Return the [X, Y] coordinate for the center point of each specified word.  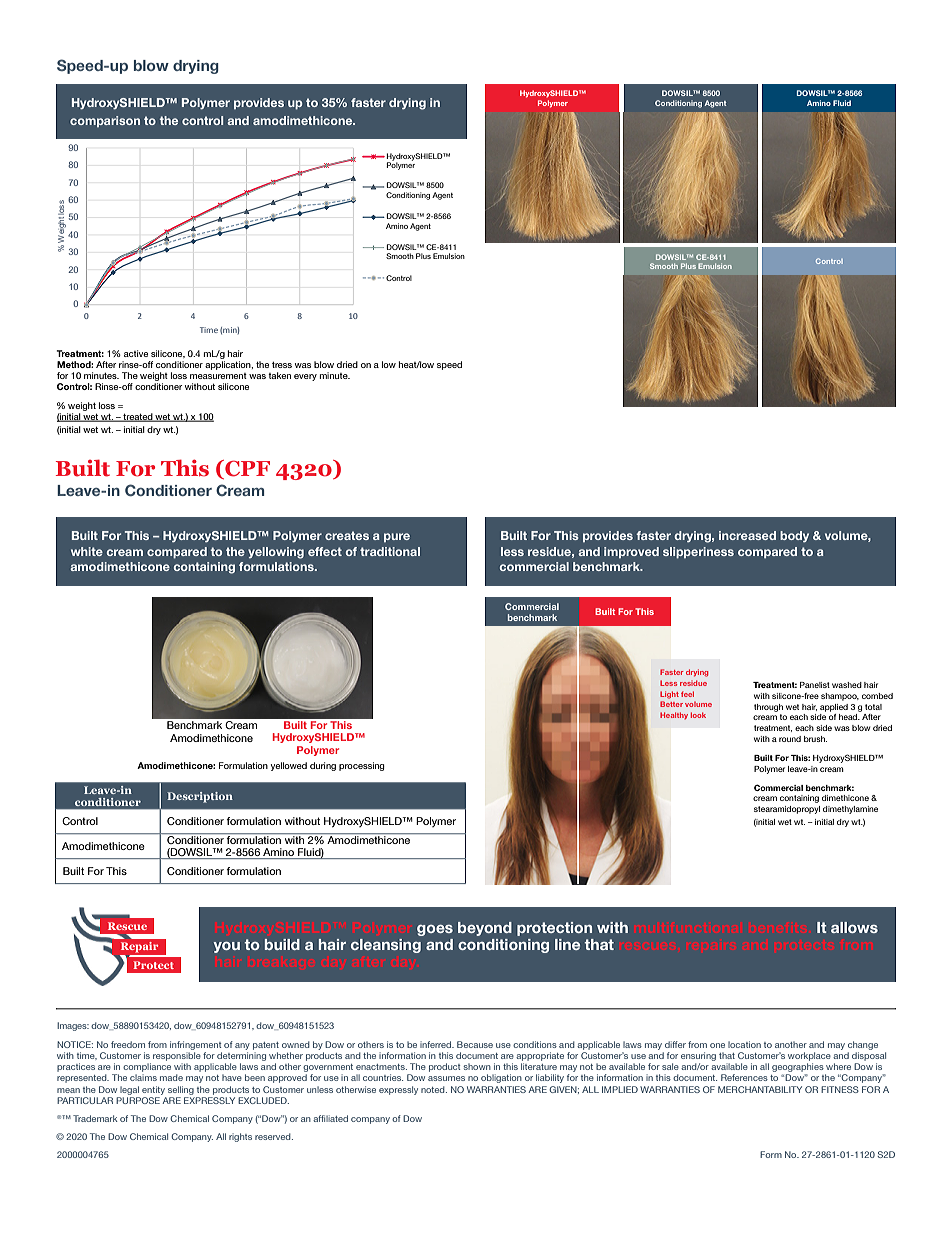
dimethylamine [850, 810]
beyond [485, 929]
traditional [390, 551]
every [305, 377]
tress [282, 365]
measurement [218, 376]
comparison [105, 121]
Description [200, 797]
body [794, 536]
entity [153, 1090]
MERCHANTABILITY [760, 1089]
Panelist [815, 685]
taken [279, 375]
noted [434, 1089]
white [87, 551]
